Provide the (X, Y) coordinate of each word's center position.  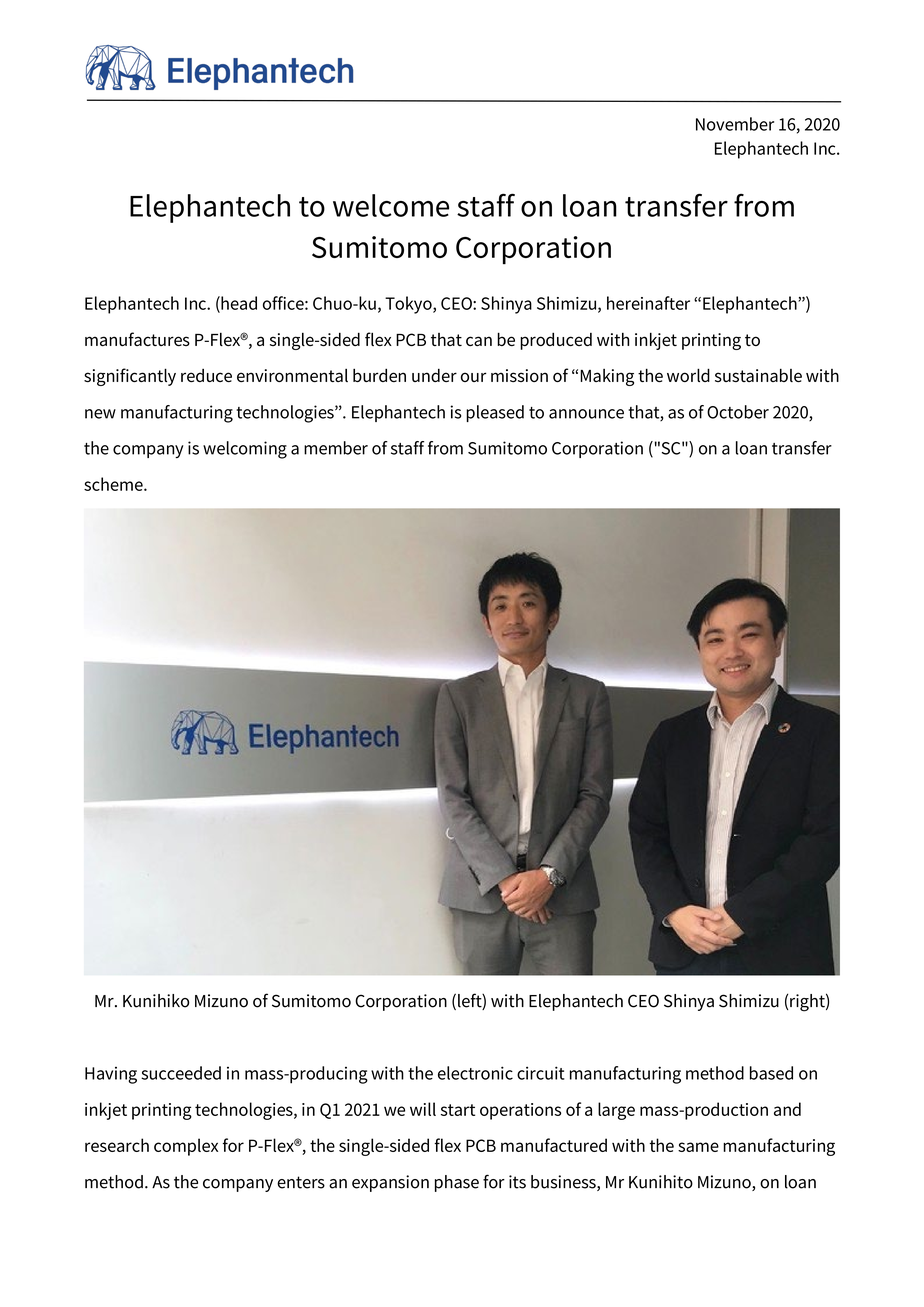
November (735, 124)
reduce (206, 375)
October (738, 412)
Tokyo (409, 305)
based (771, 1073)
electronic (475, 1073)
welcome (391, 205)
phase (457, 1183)
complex (186, 1147)
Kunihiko (156, 1001)
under (434, 375)
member (336, 448)
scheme (114, 484)
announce (586, 414)
